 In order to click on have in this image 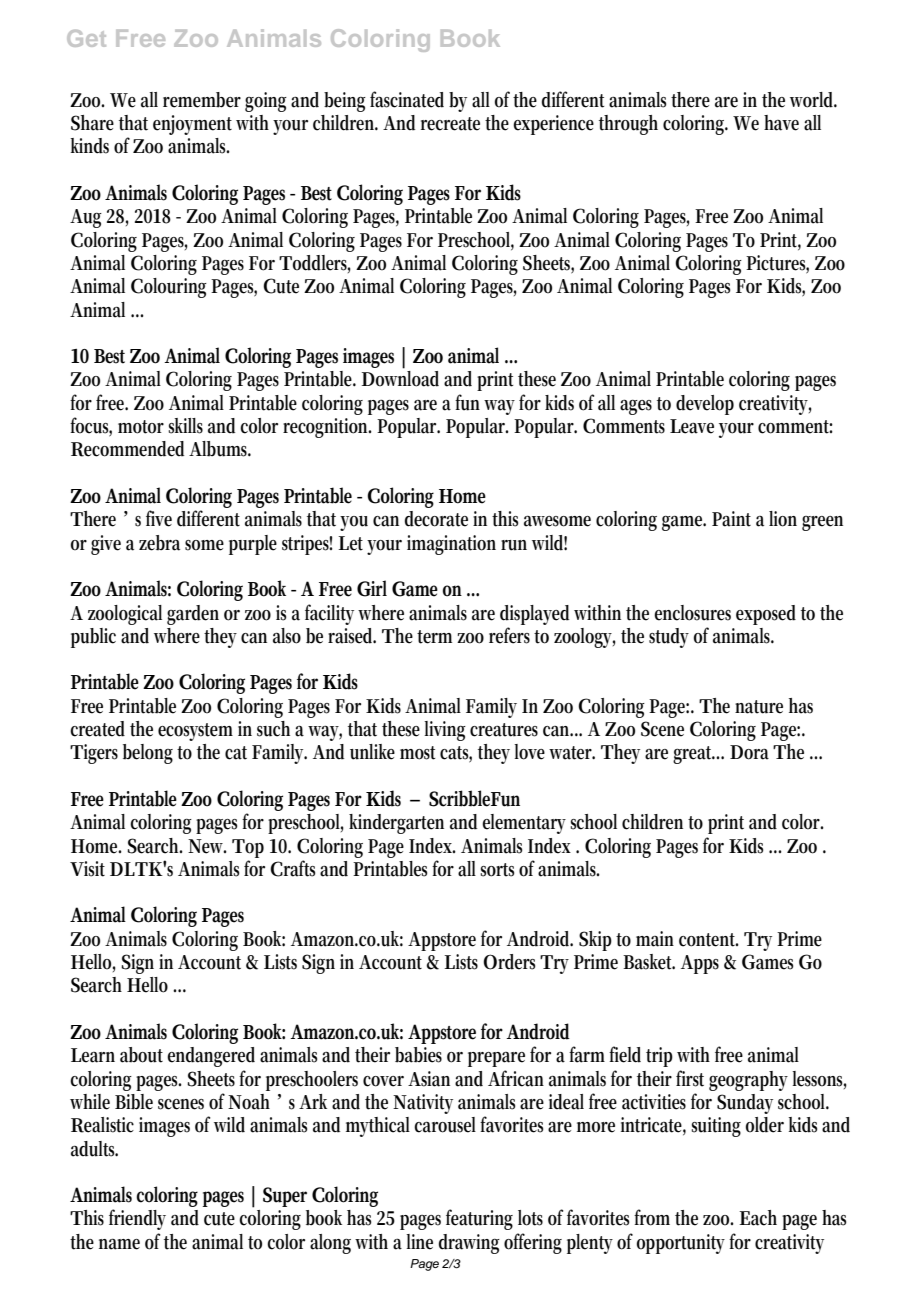, I will do `click(781, 123)`.
